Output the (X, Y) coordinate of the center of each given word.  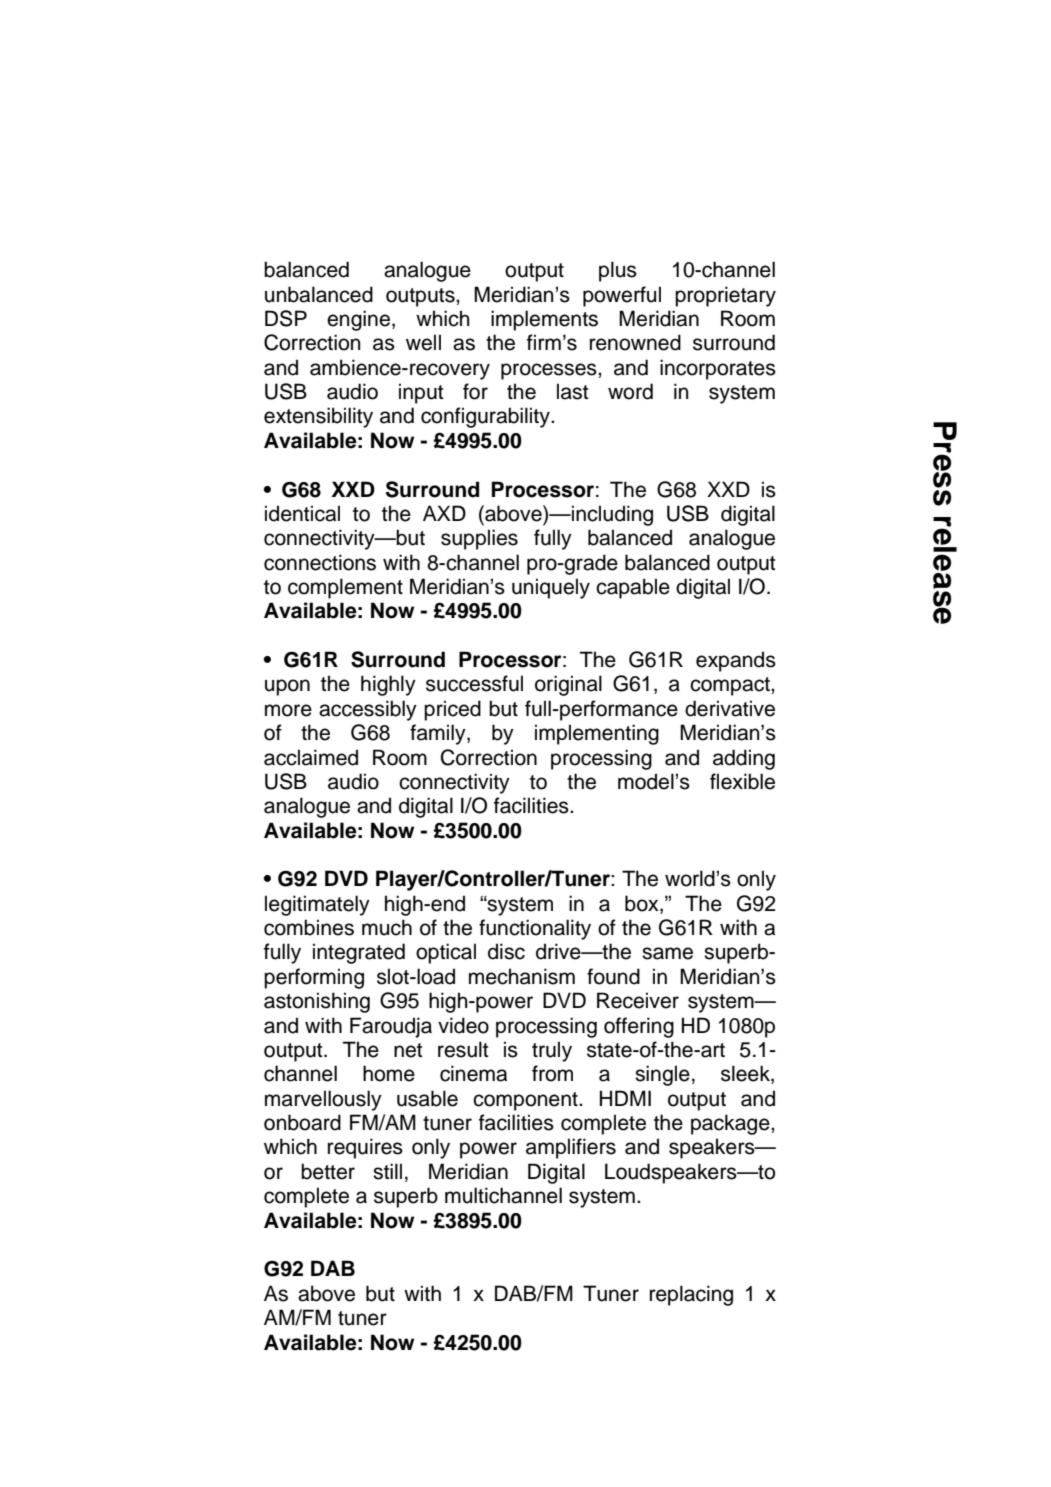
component (526, 1101)
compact (731, 686)
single (662, 1075)
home (389, 1073)
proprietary (725, 296)
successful (474, 683)
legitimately (317, 905)
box (643, 904)
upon (287, 687)
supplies (479, 539)
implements (544, 320)
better (328, 1171)
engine (358, 320)
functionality (535, 929)
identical (302, 513)
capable (633, 588)
